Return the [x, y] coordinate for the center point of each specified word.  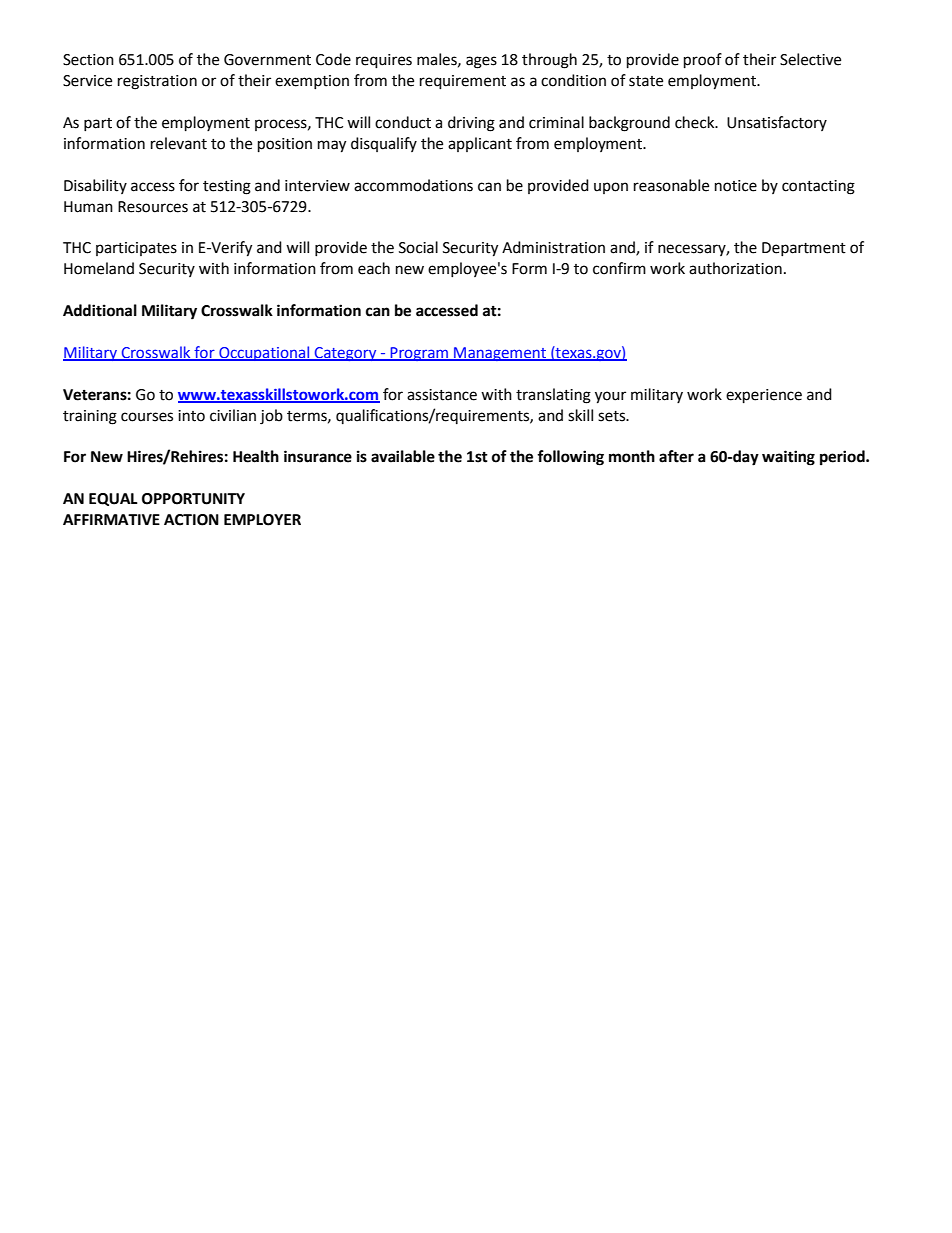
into [191, 416]
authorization [735, 268]
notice [736, 186]
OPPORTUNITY [193, 499]
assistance [442, 395]
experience [764, 396]
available [403, 456]
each [374, 268]
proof [703, 61]
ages [481, 62]
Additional [100, 310]
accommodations [413, 185]
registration [157, 82]
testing [227, 187]
